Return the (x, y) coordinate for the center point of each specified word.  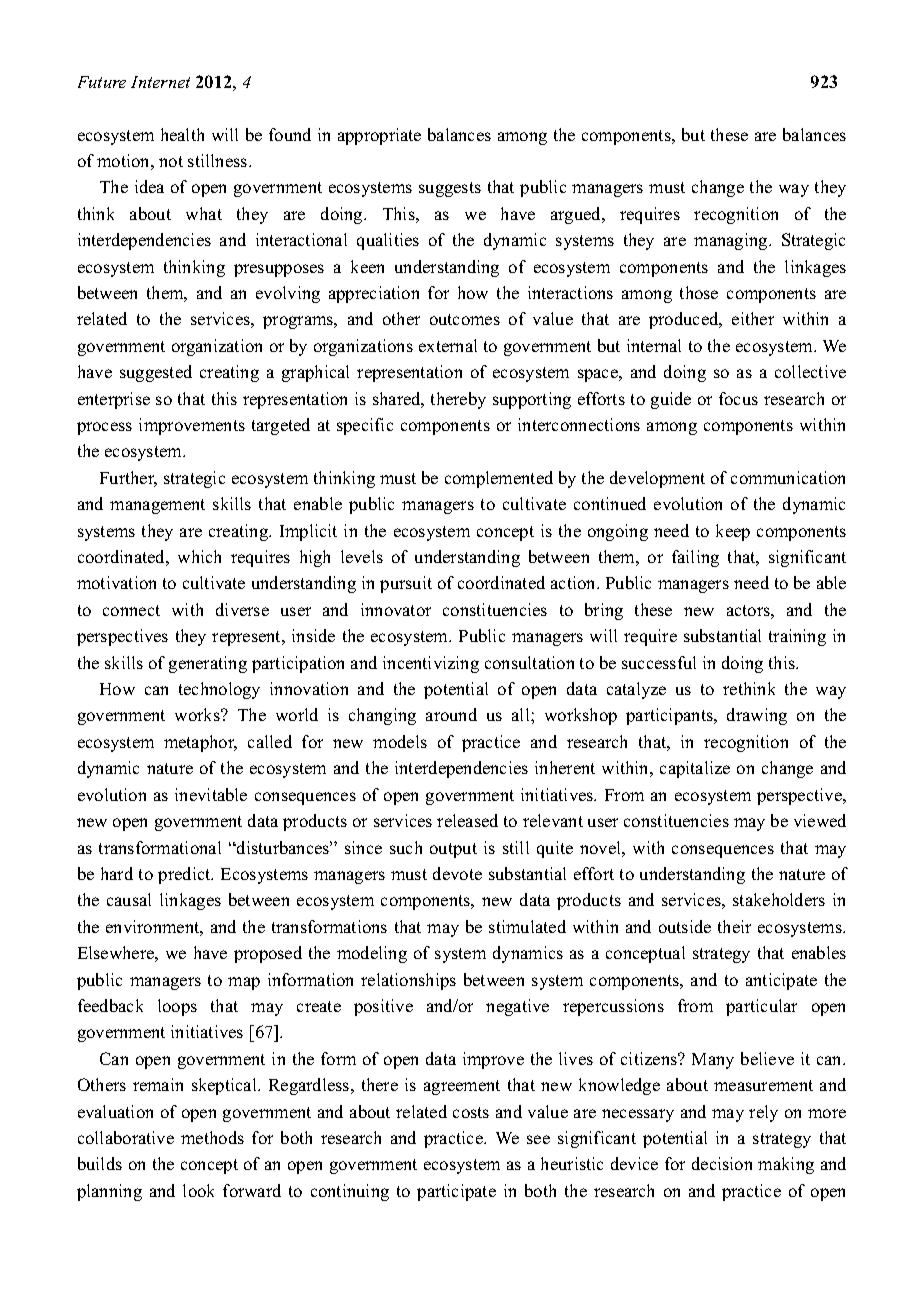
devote (457, 873)
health (182, 134)
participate (456, 1192)
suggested (156, 373)
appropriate (379, 136)
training (797, 637)
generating (208, 664)
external (448, 345)
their (734, 926)
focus (738, 398)
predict (185, 875)
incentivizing (431, 664)
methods (212, 1137)
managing (732, 241)
